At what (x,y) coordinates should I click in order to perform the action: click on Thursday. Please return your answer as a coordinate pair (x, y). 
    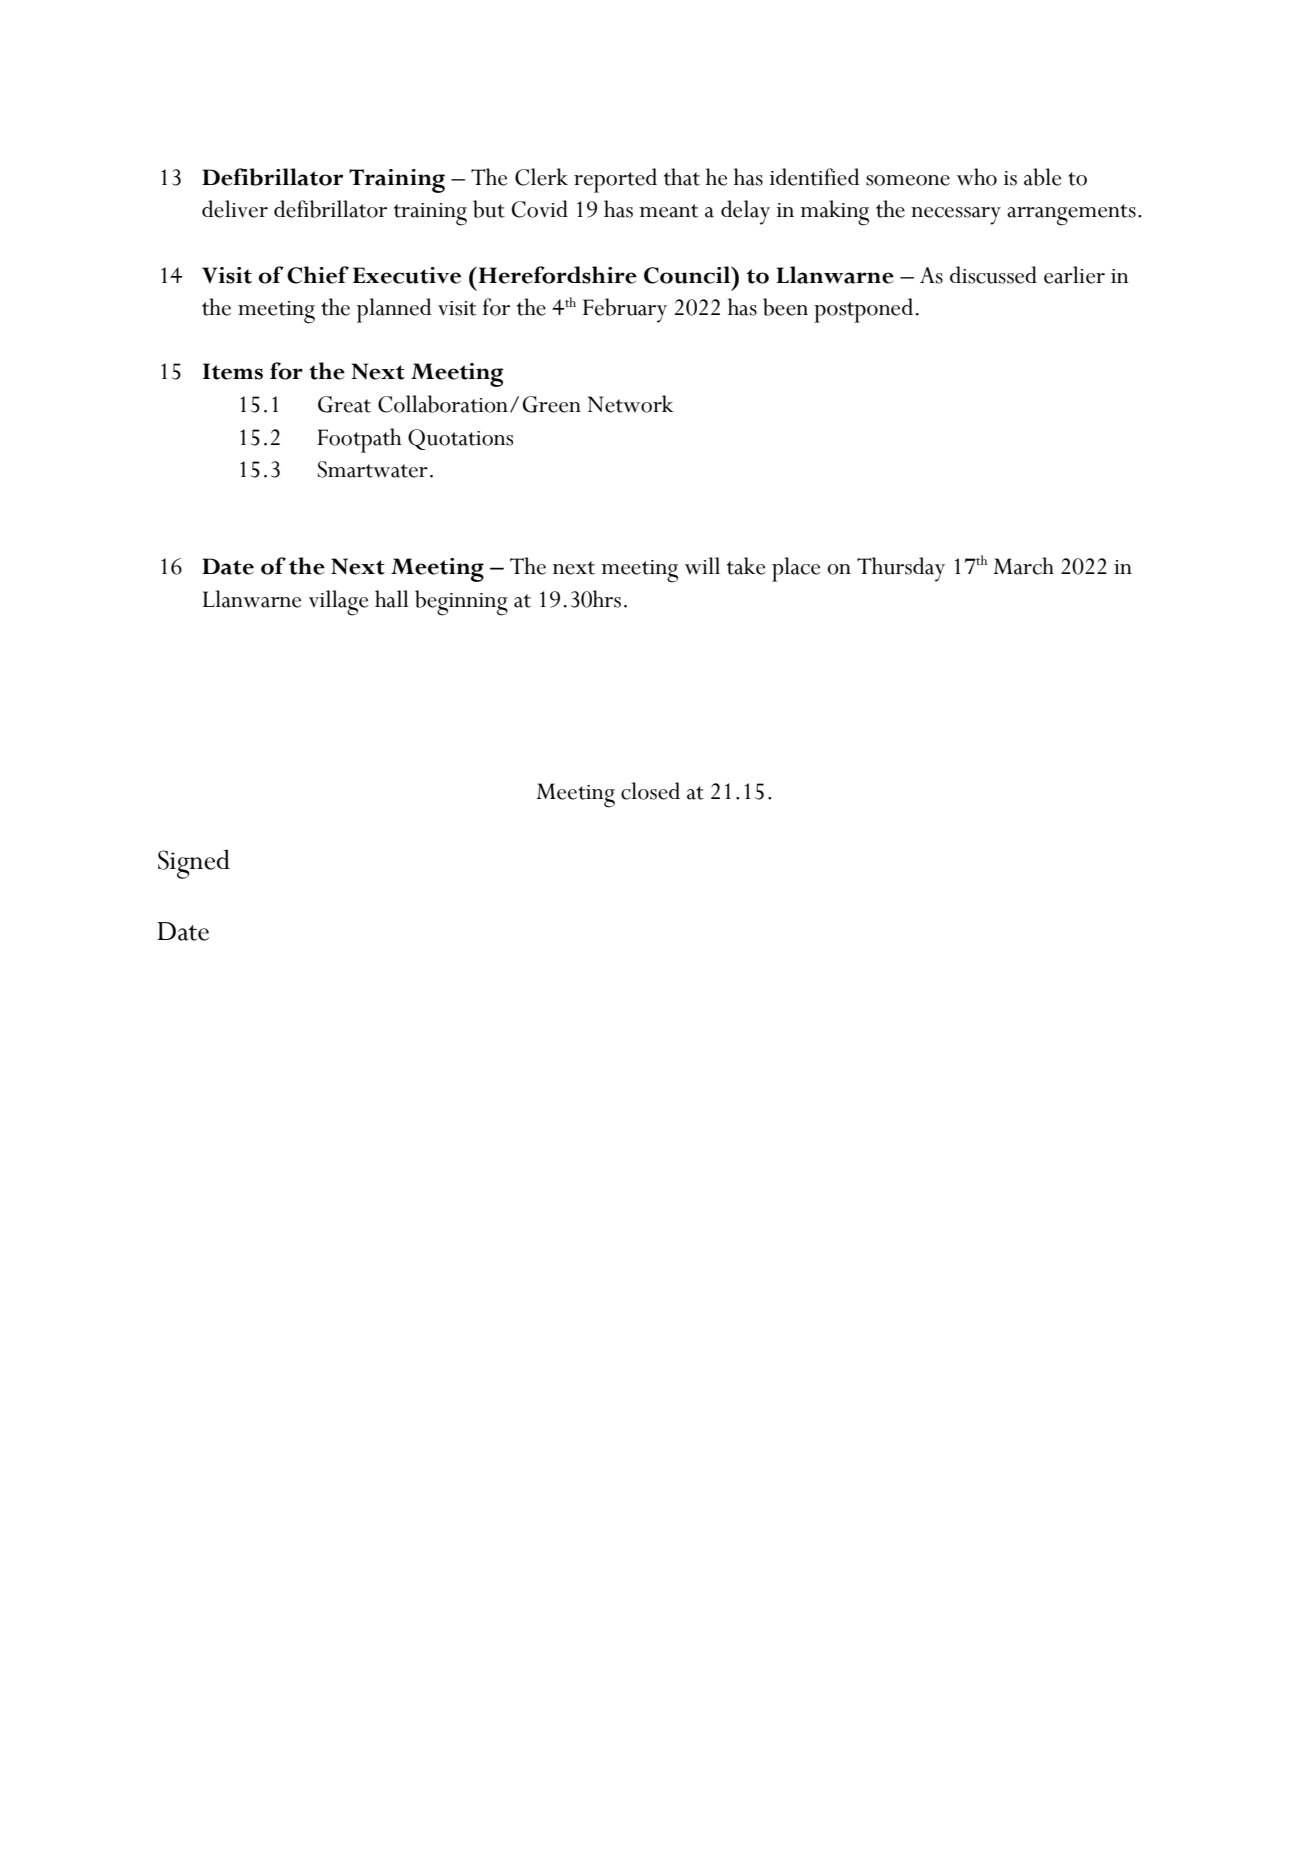
    Looking at the image, I should click on (901, 569).
